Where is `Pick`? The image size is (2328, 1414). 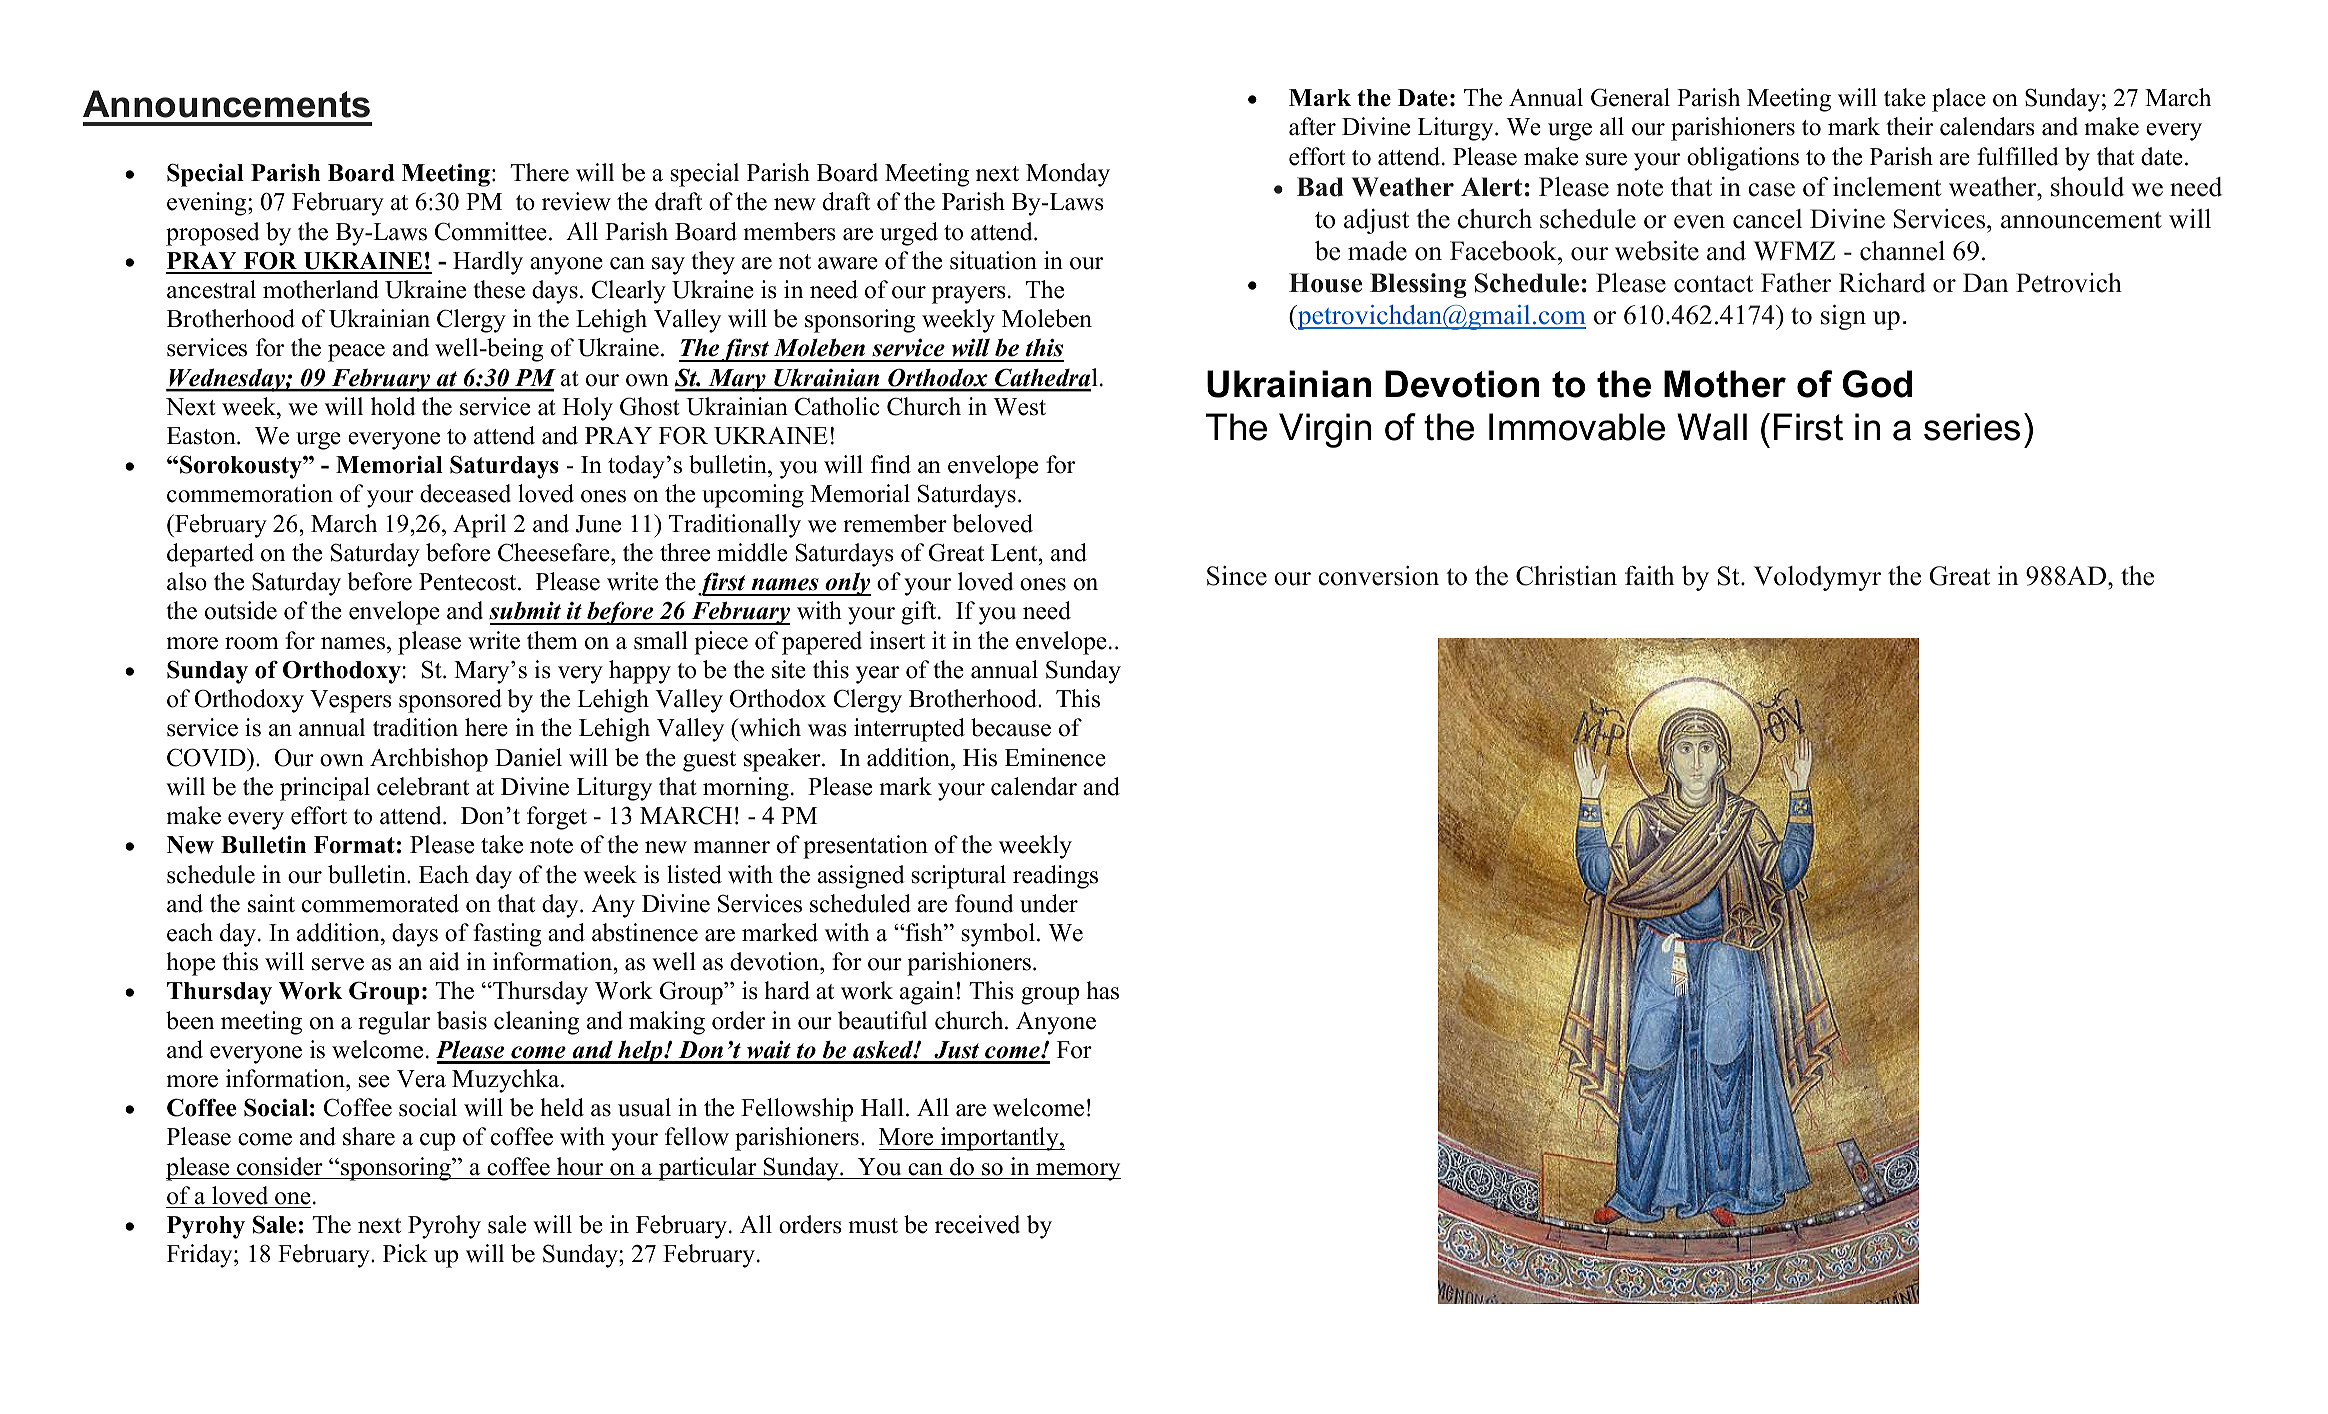 Pick is located at coordinates (405, 1253).
